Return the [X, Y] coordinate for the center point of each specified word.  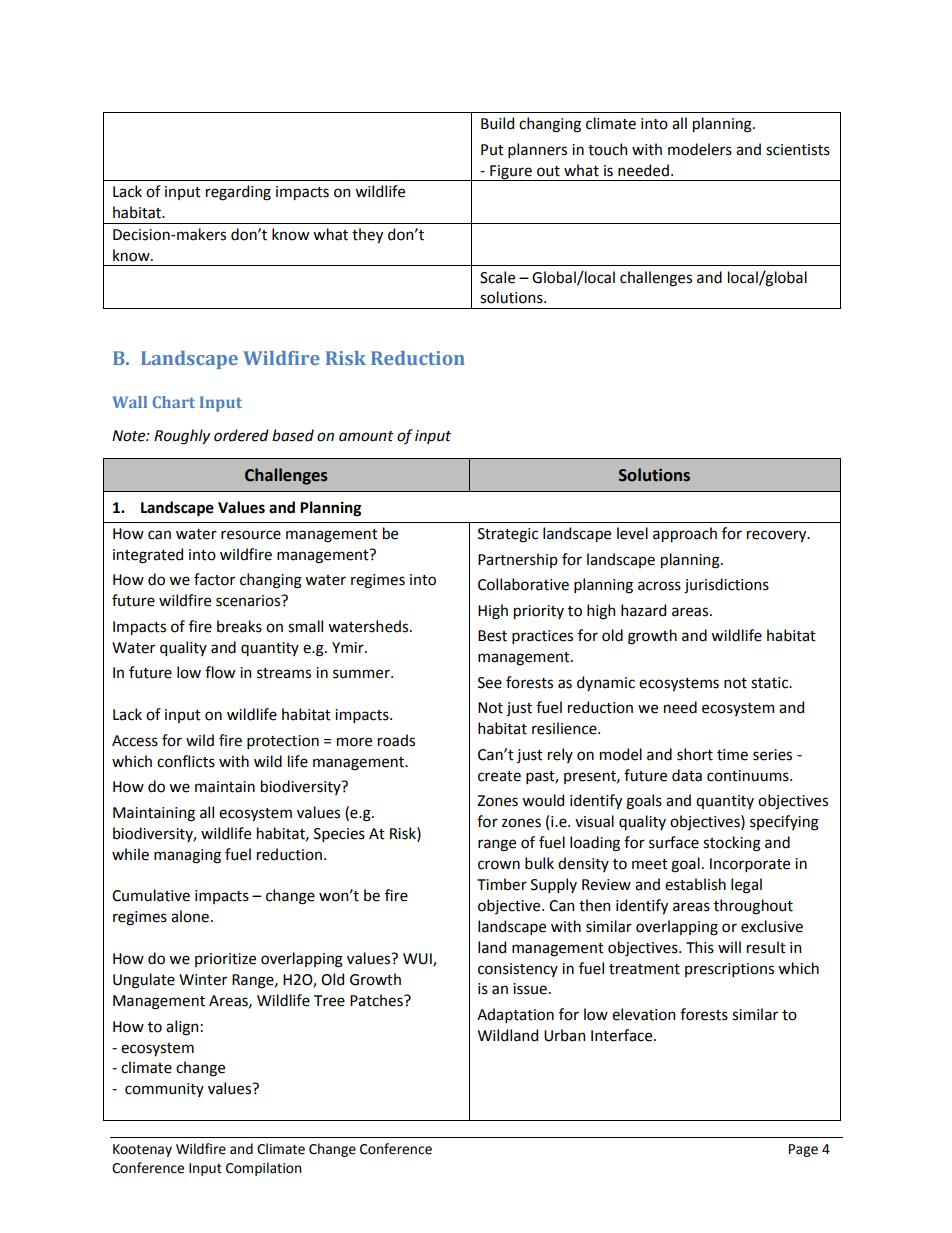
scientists [798, 150]
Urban [564, 1035]
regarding [238, 193]
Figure [511, 173]
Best [492, 636]
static [771, 683]
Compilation [263, 1169]
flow [220, 672]
